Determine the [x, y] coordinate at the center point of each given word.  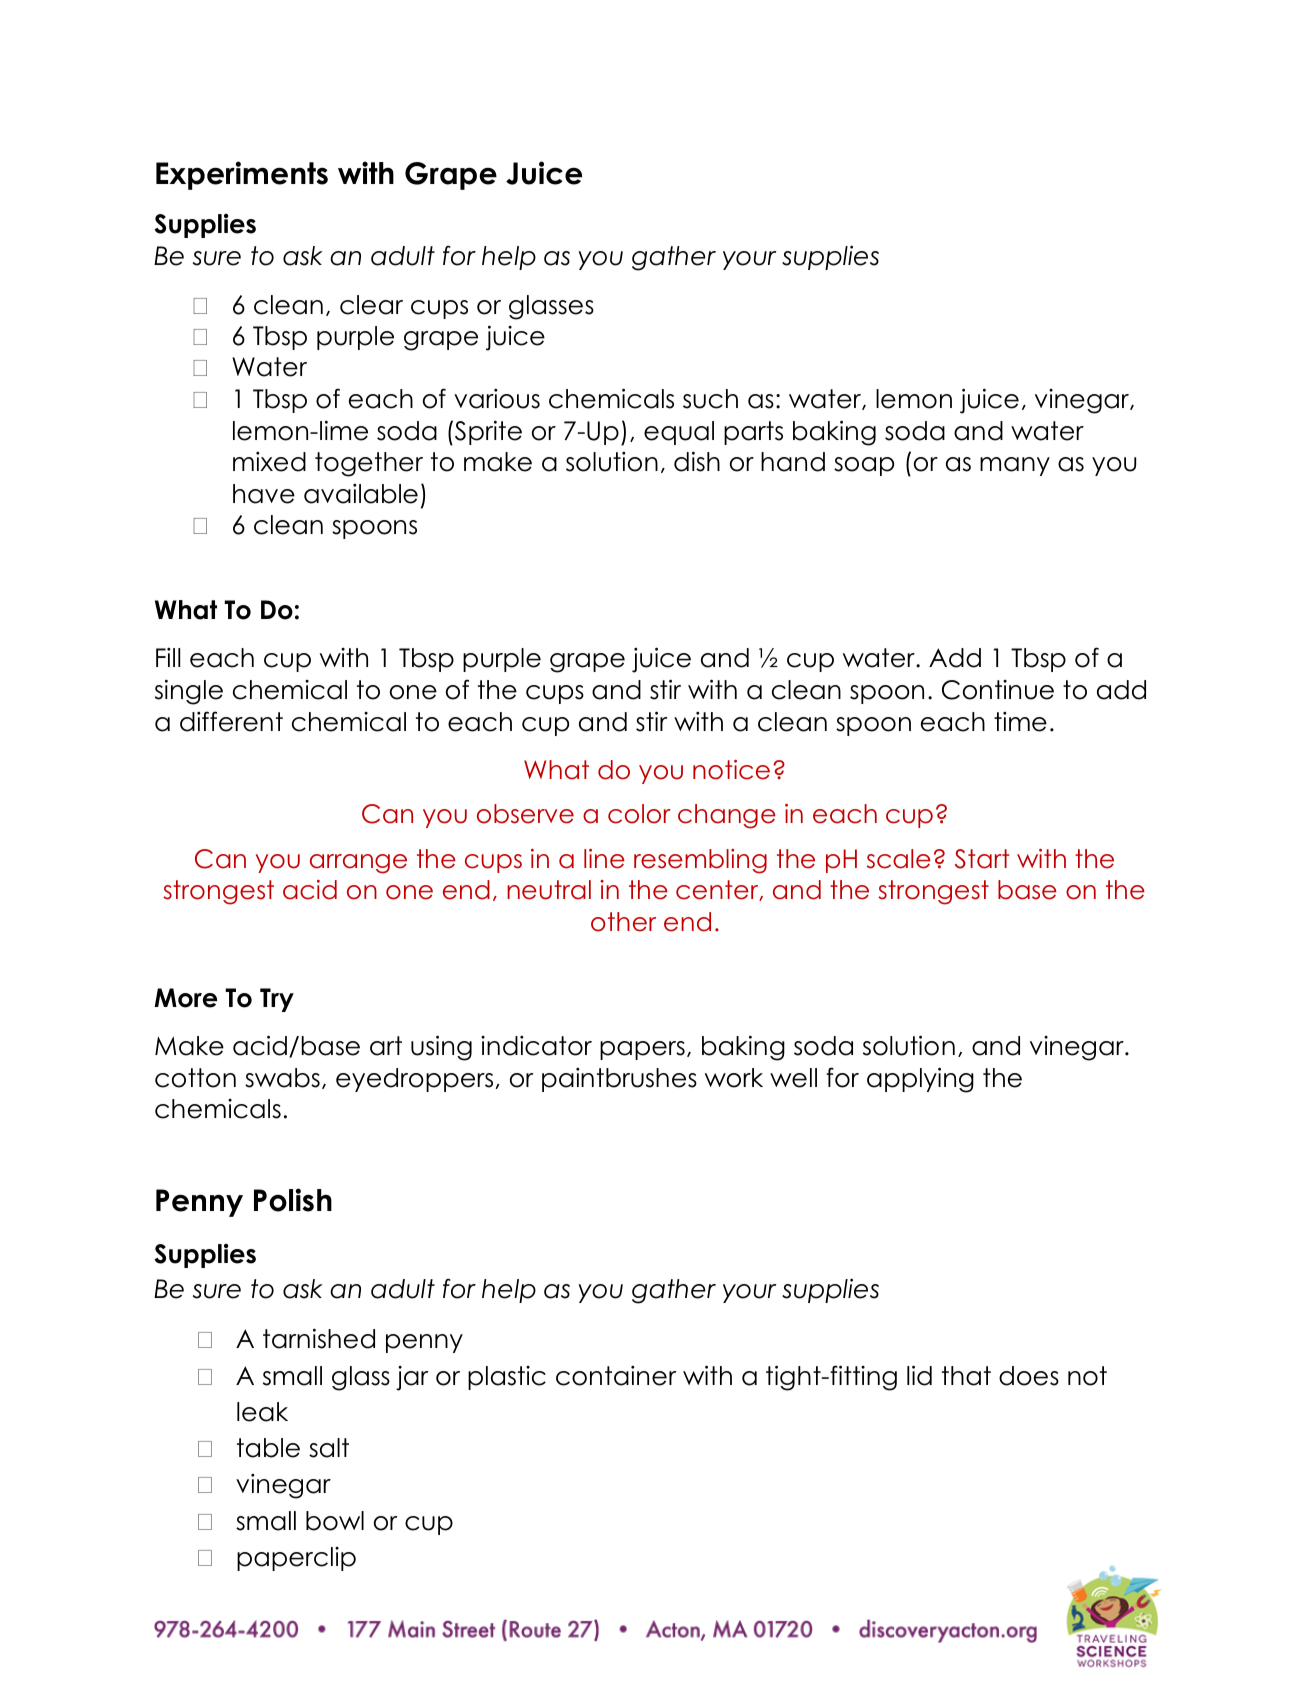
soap [864, 466]
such [710, 399]
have [264, 494]
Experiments [242, 175]
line [604, 859]
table [268, 1448]
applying [920, 1080]
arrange [358, 864]
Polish [293, 1200]
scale [899, 859]
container [616, 1376]
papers [642, 1050]
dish [697, 461]
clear [371, 305]
